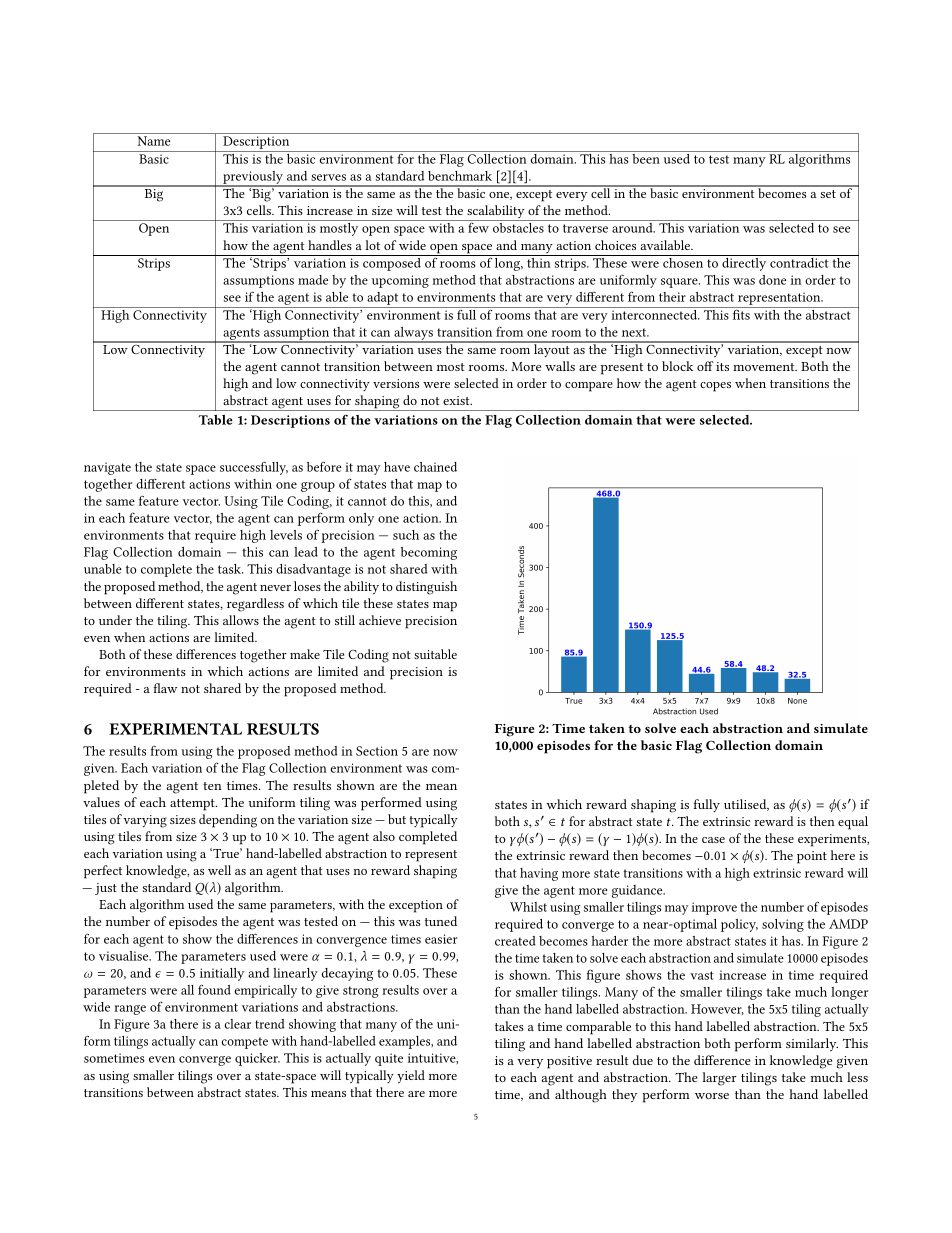  I want to click on yield, so click(411, 1076).
